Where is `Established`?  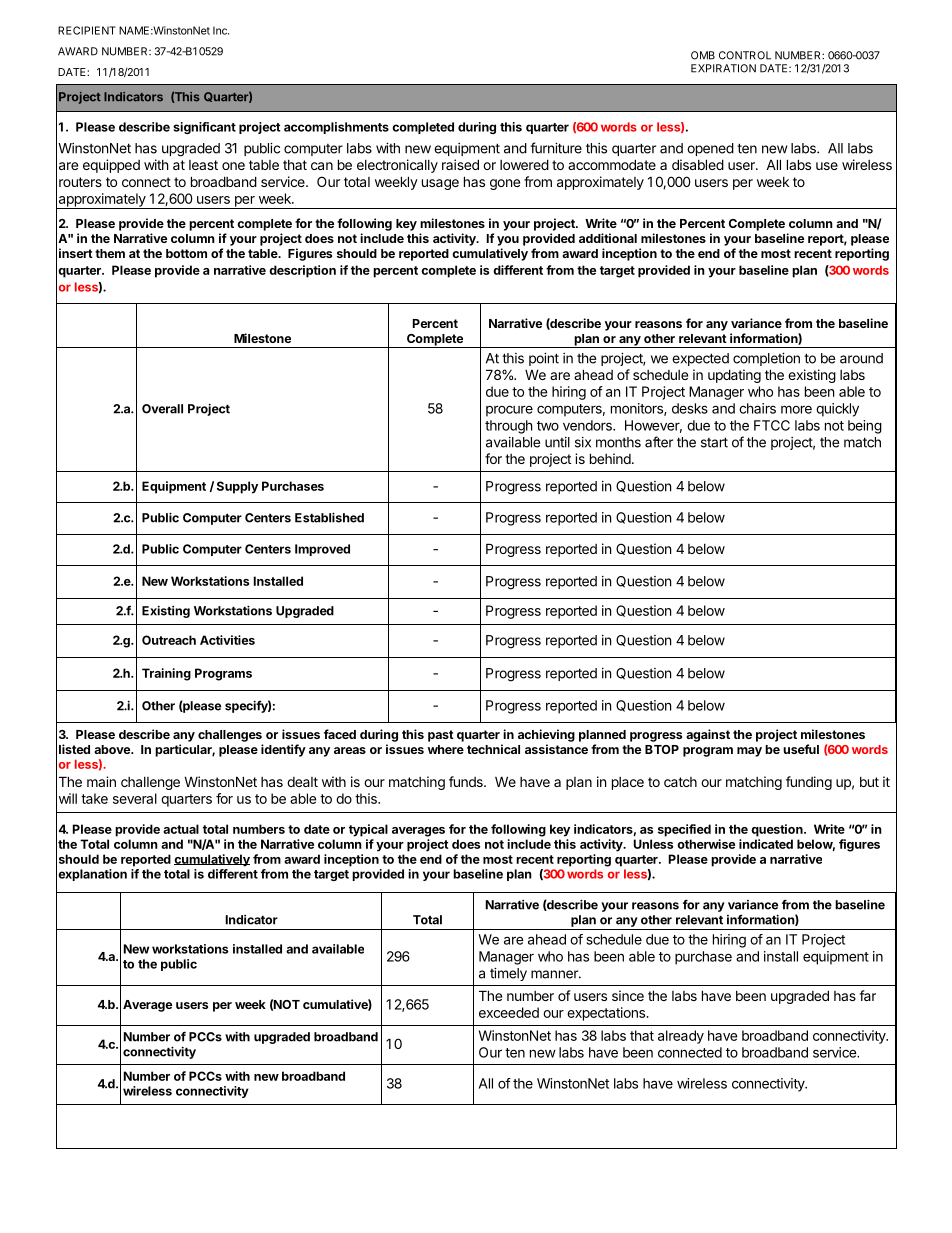
Established is located at coordinates (329, 517).
